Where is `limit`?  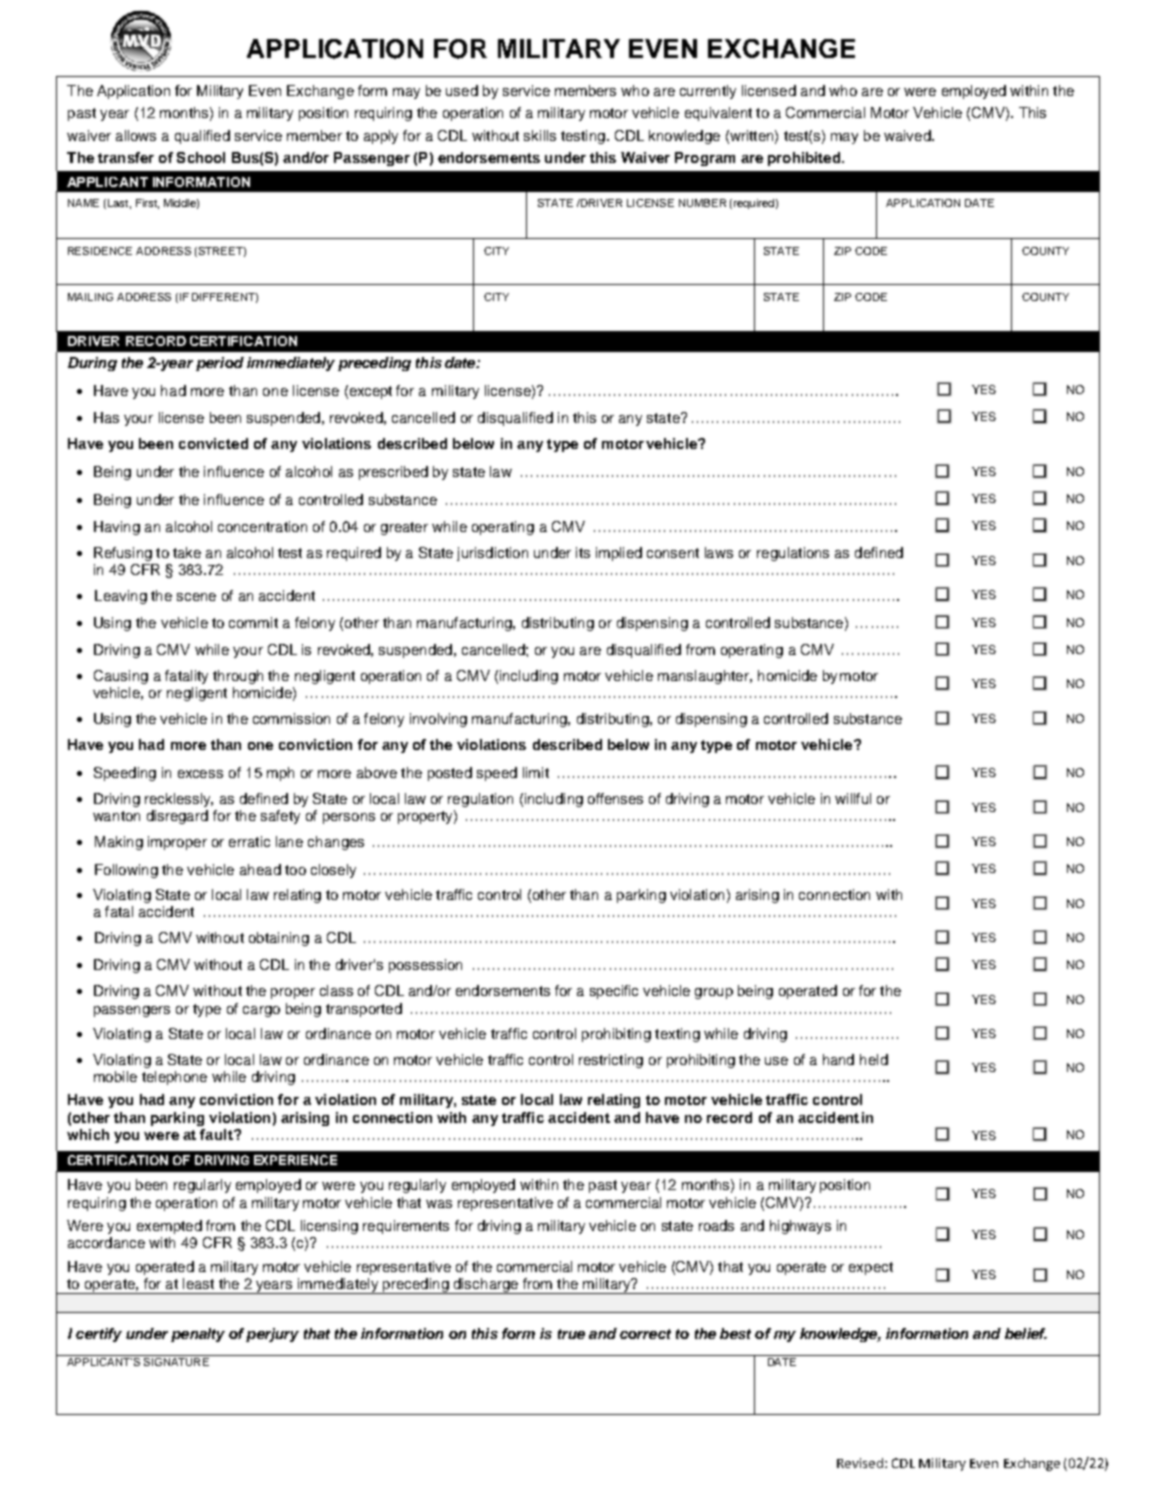 limit is located at coordinates (536, 772).
